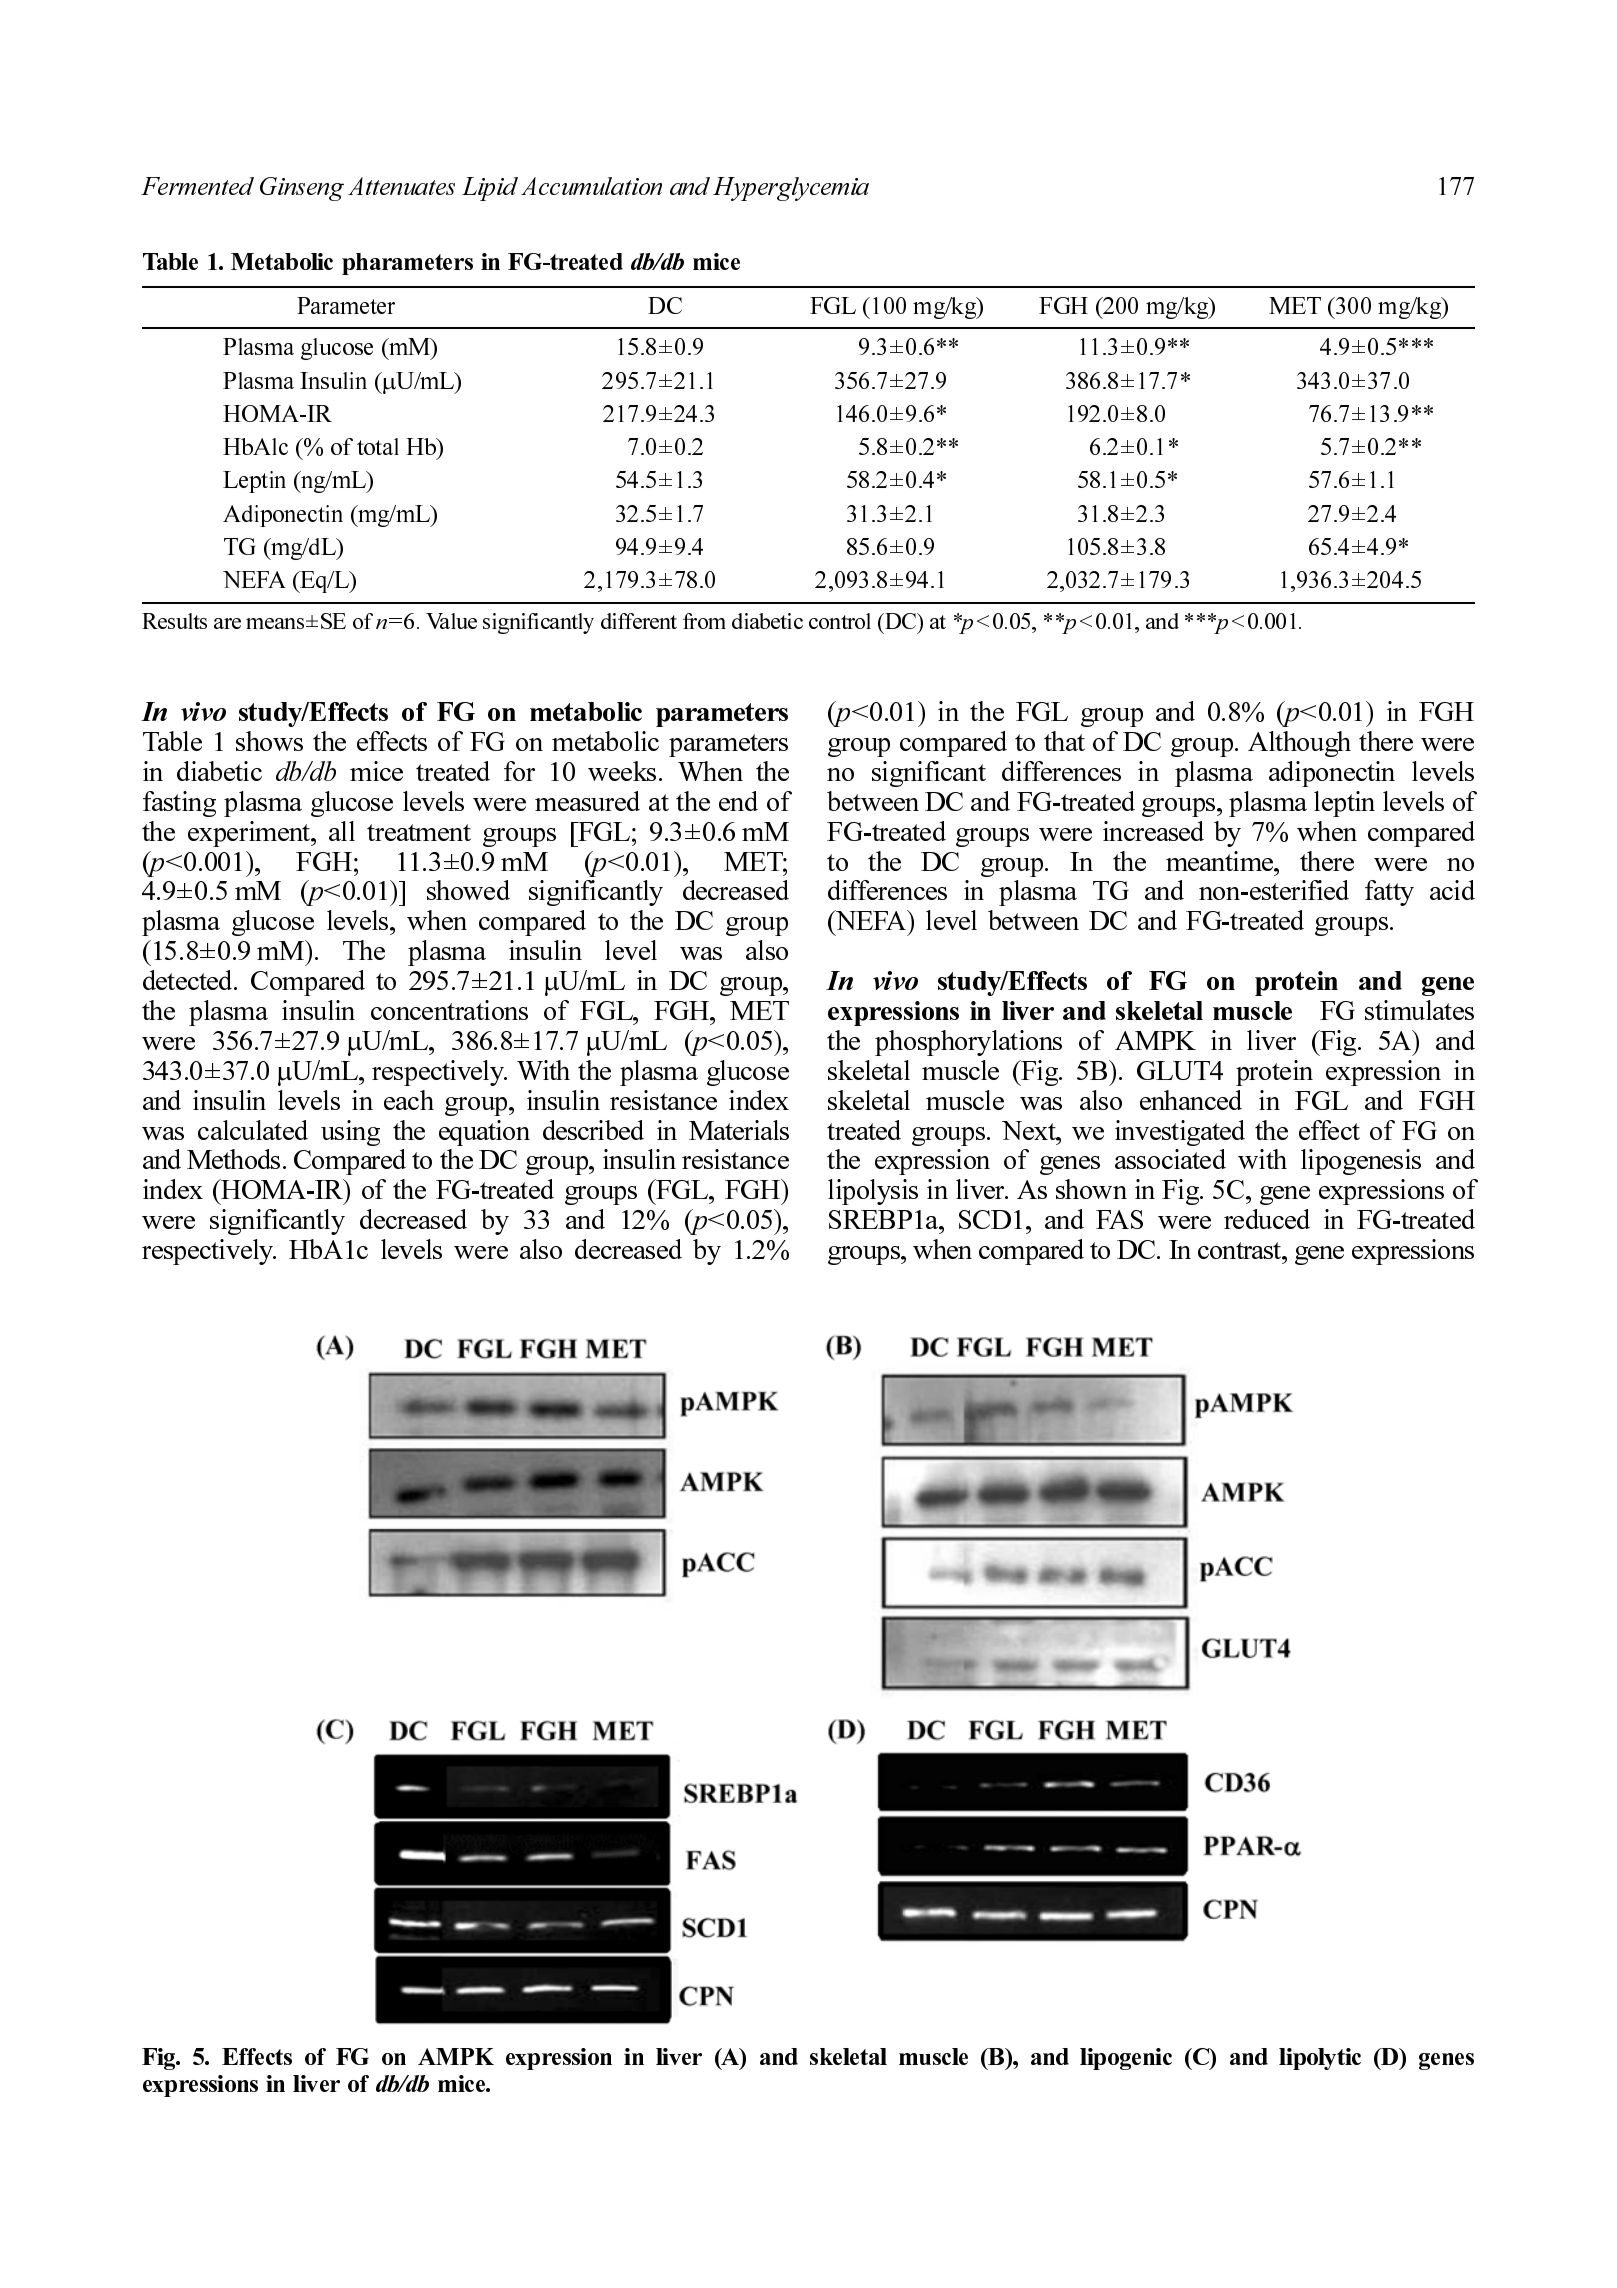  Describe the element at coordinates (1191, 1100) in the document. I see `enhanced` at that location.
